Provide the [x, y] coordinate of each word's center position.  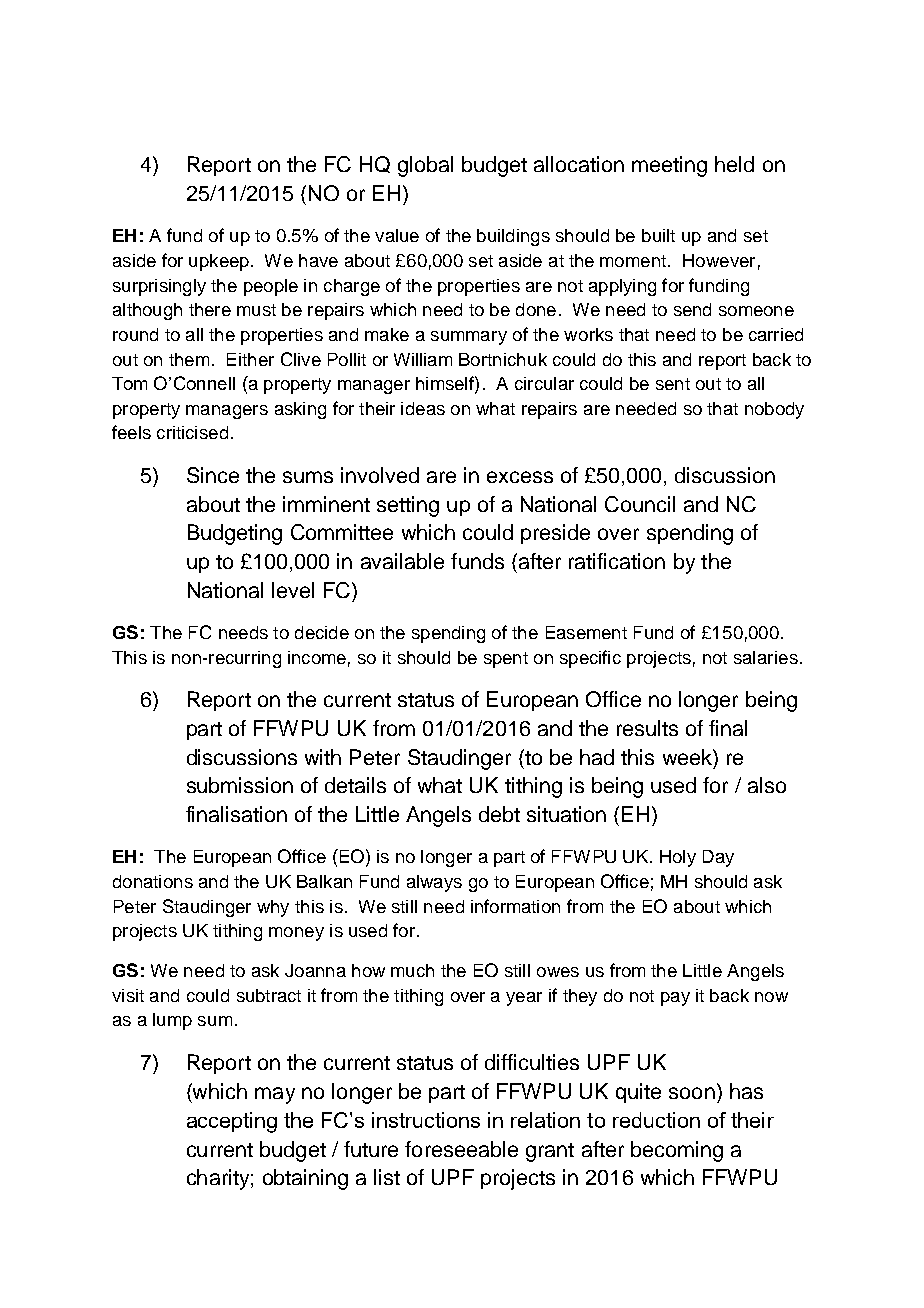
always [434, 883]
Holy [678, 858]
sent [673, 384]
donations [153, 881]
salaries [766, 657]
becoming [677, 1151]
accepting [232, 1122]
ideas [423, 408]
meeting [669, 166]
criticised [192, 432]
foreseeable [461, 1149]
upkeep [220, 262]
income [317, 657]
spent [506, 660]
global [425, 166]
